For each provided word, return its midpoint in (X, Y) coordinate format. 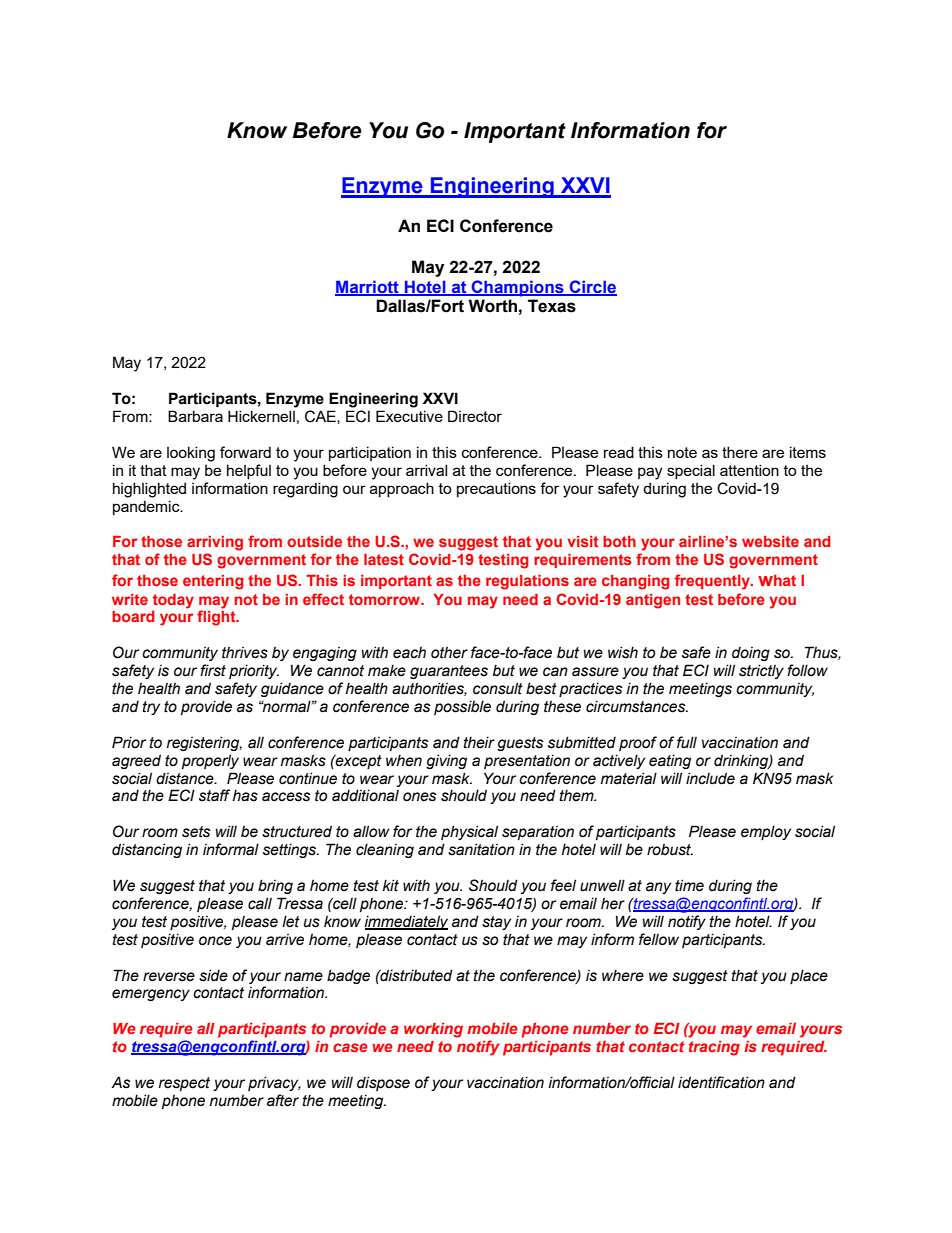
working (433, 1030)
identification (721, 1082)
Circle (592, 287)
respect (184, 1084)
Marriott (368, 287)
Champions (518, 288)
